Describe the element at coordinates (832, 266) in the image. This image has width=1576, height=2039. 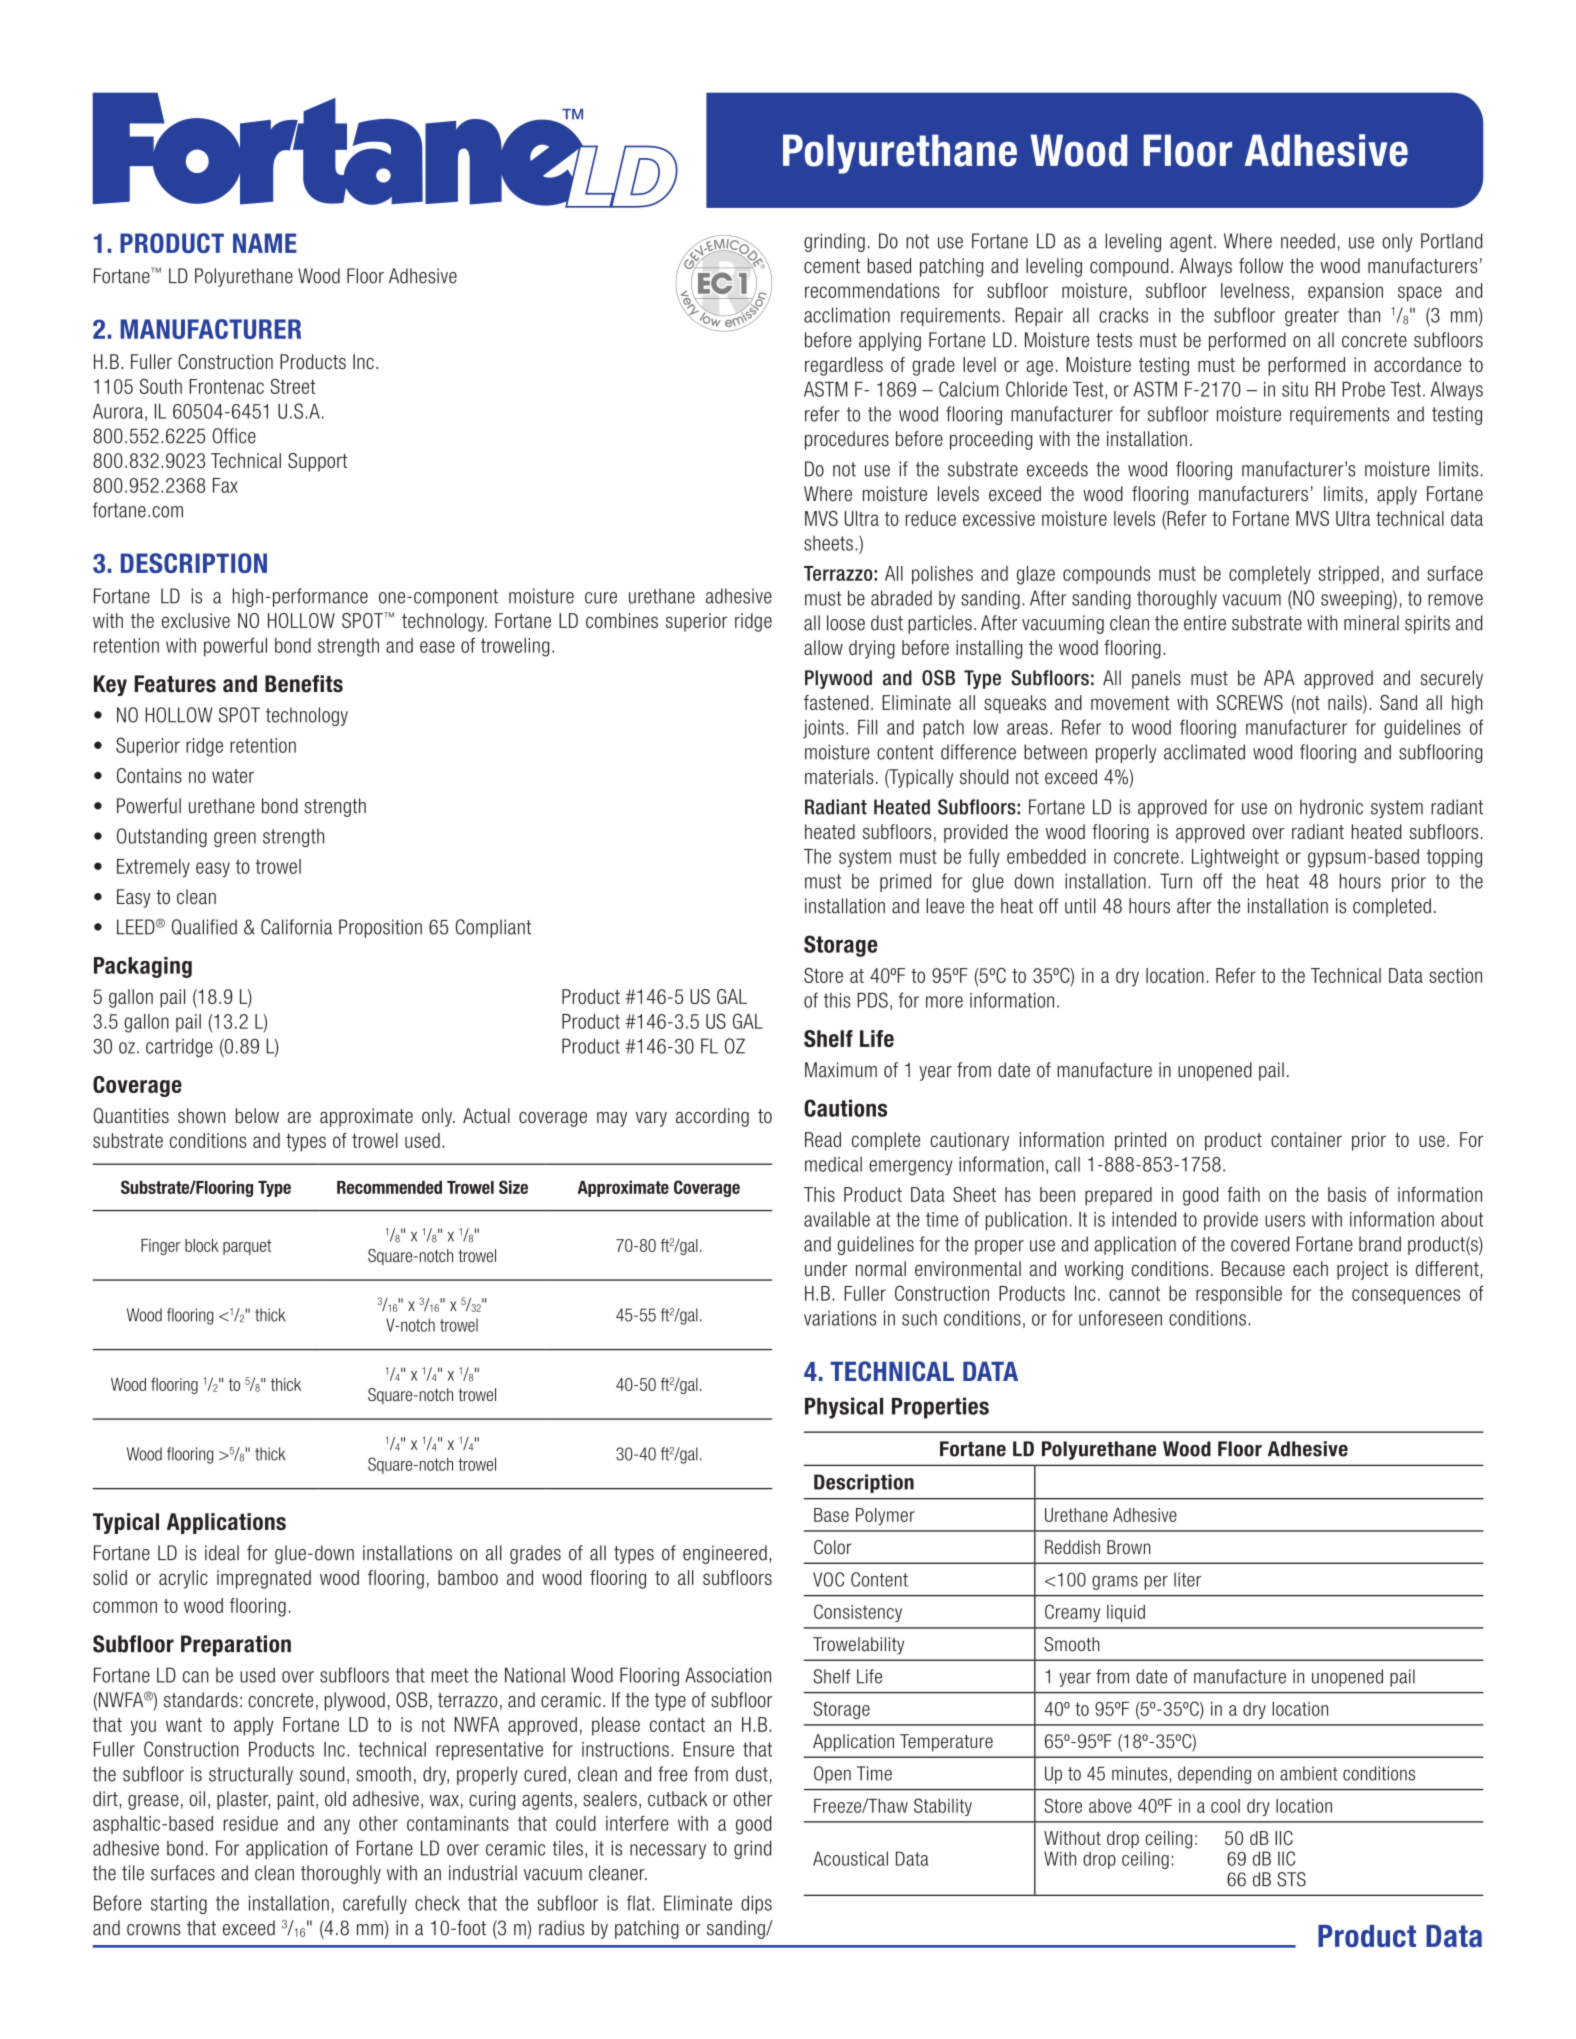
I see `cement` at that location.
